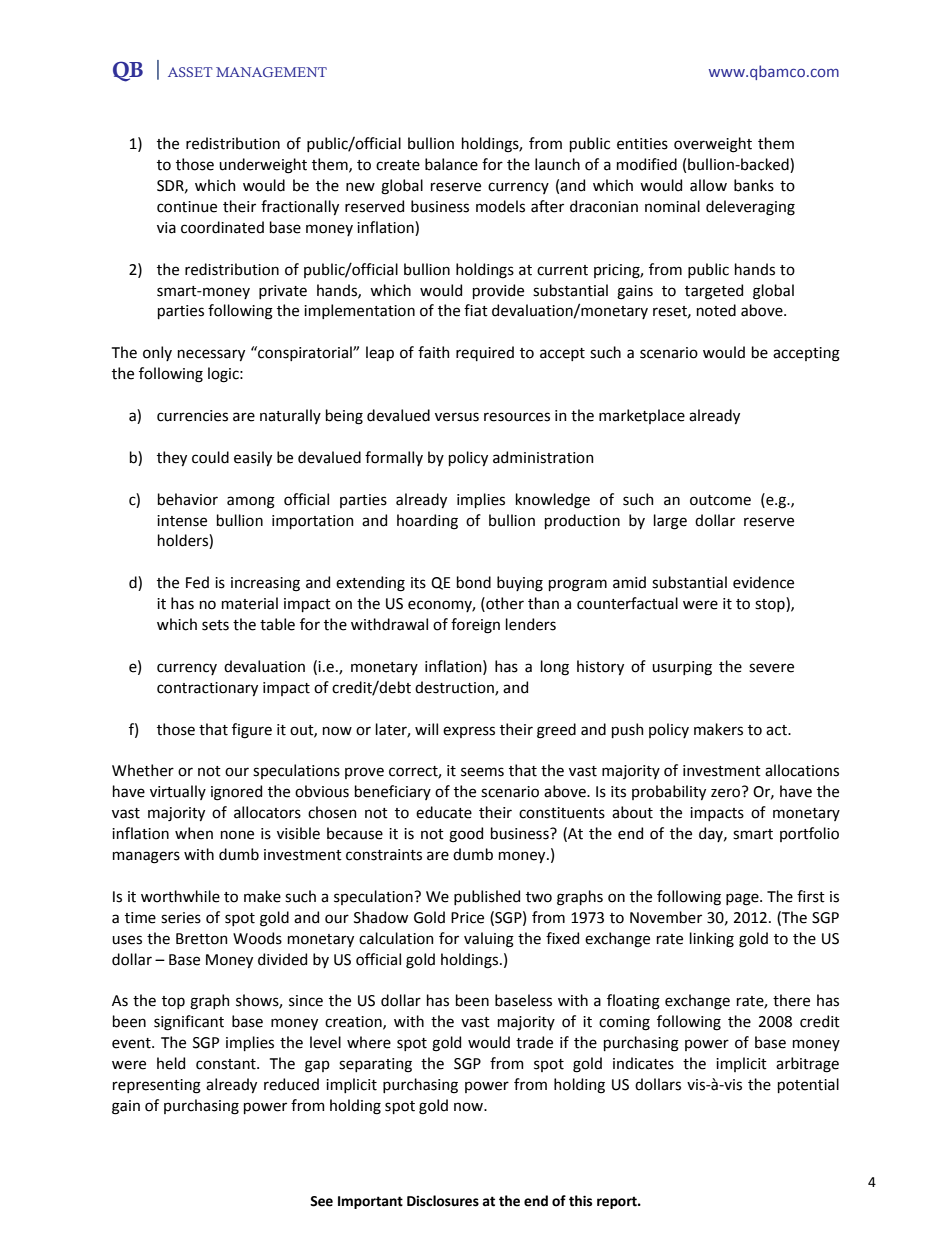 The height and width of the image is (1233, 952). What do you see at coordinates (451, 164) in the image?
I see `balance` at bounding box center [451, 164].
